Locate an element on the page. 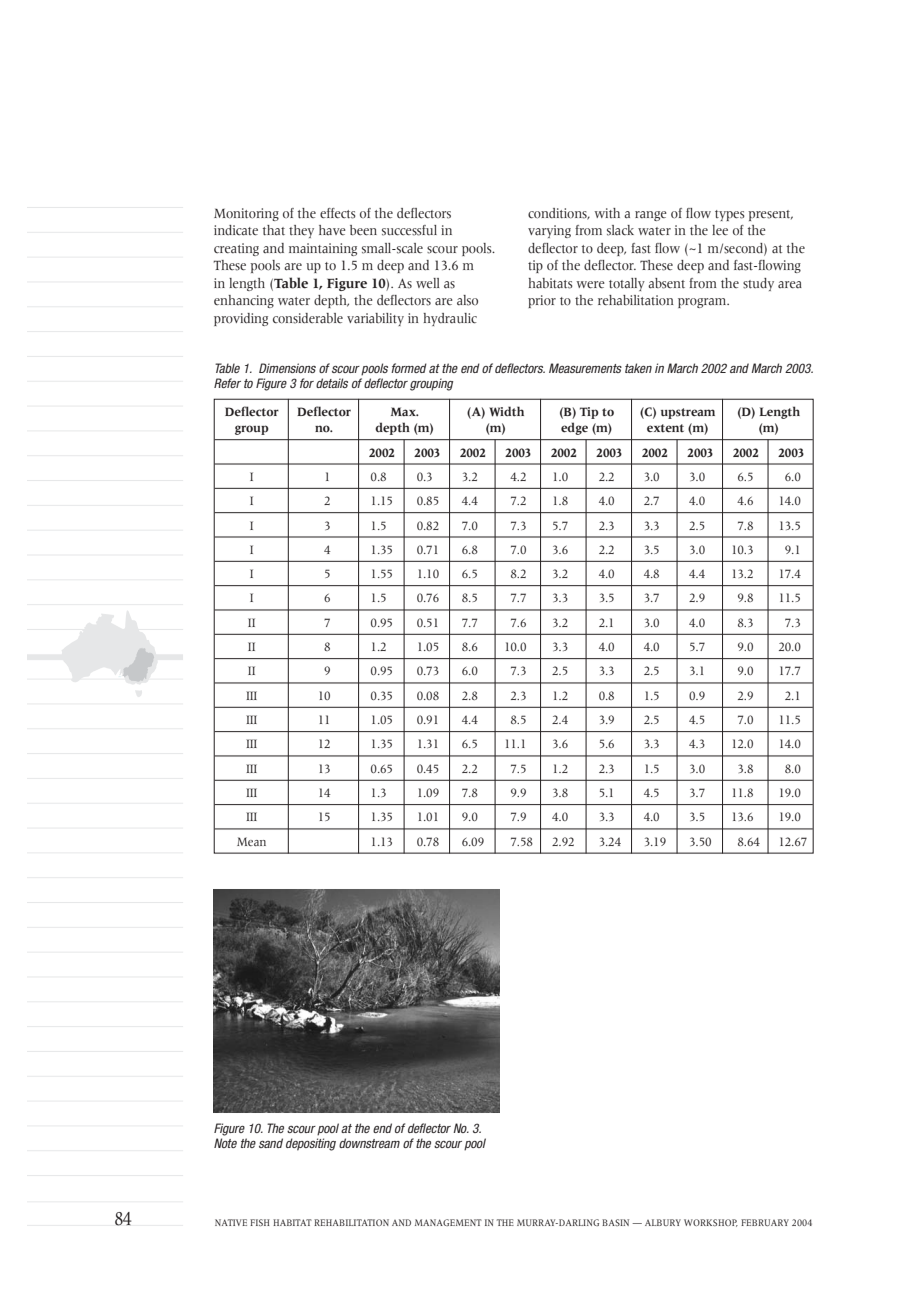 The width and height of the document is (924, 1308). FISH is located at coordinates (260, 1222).
